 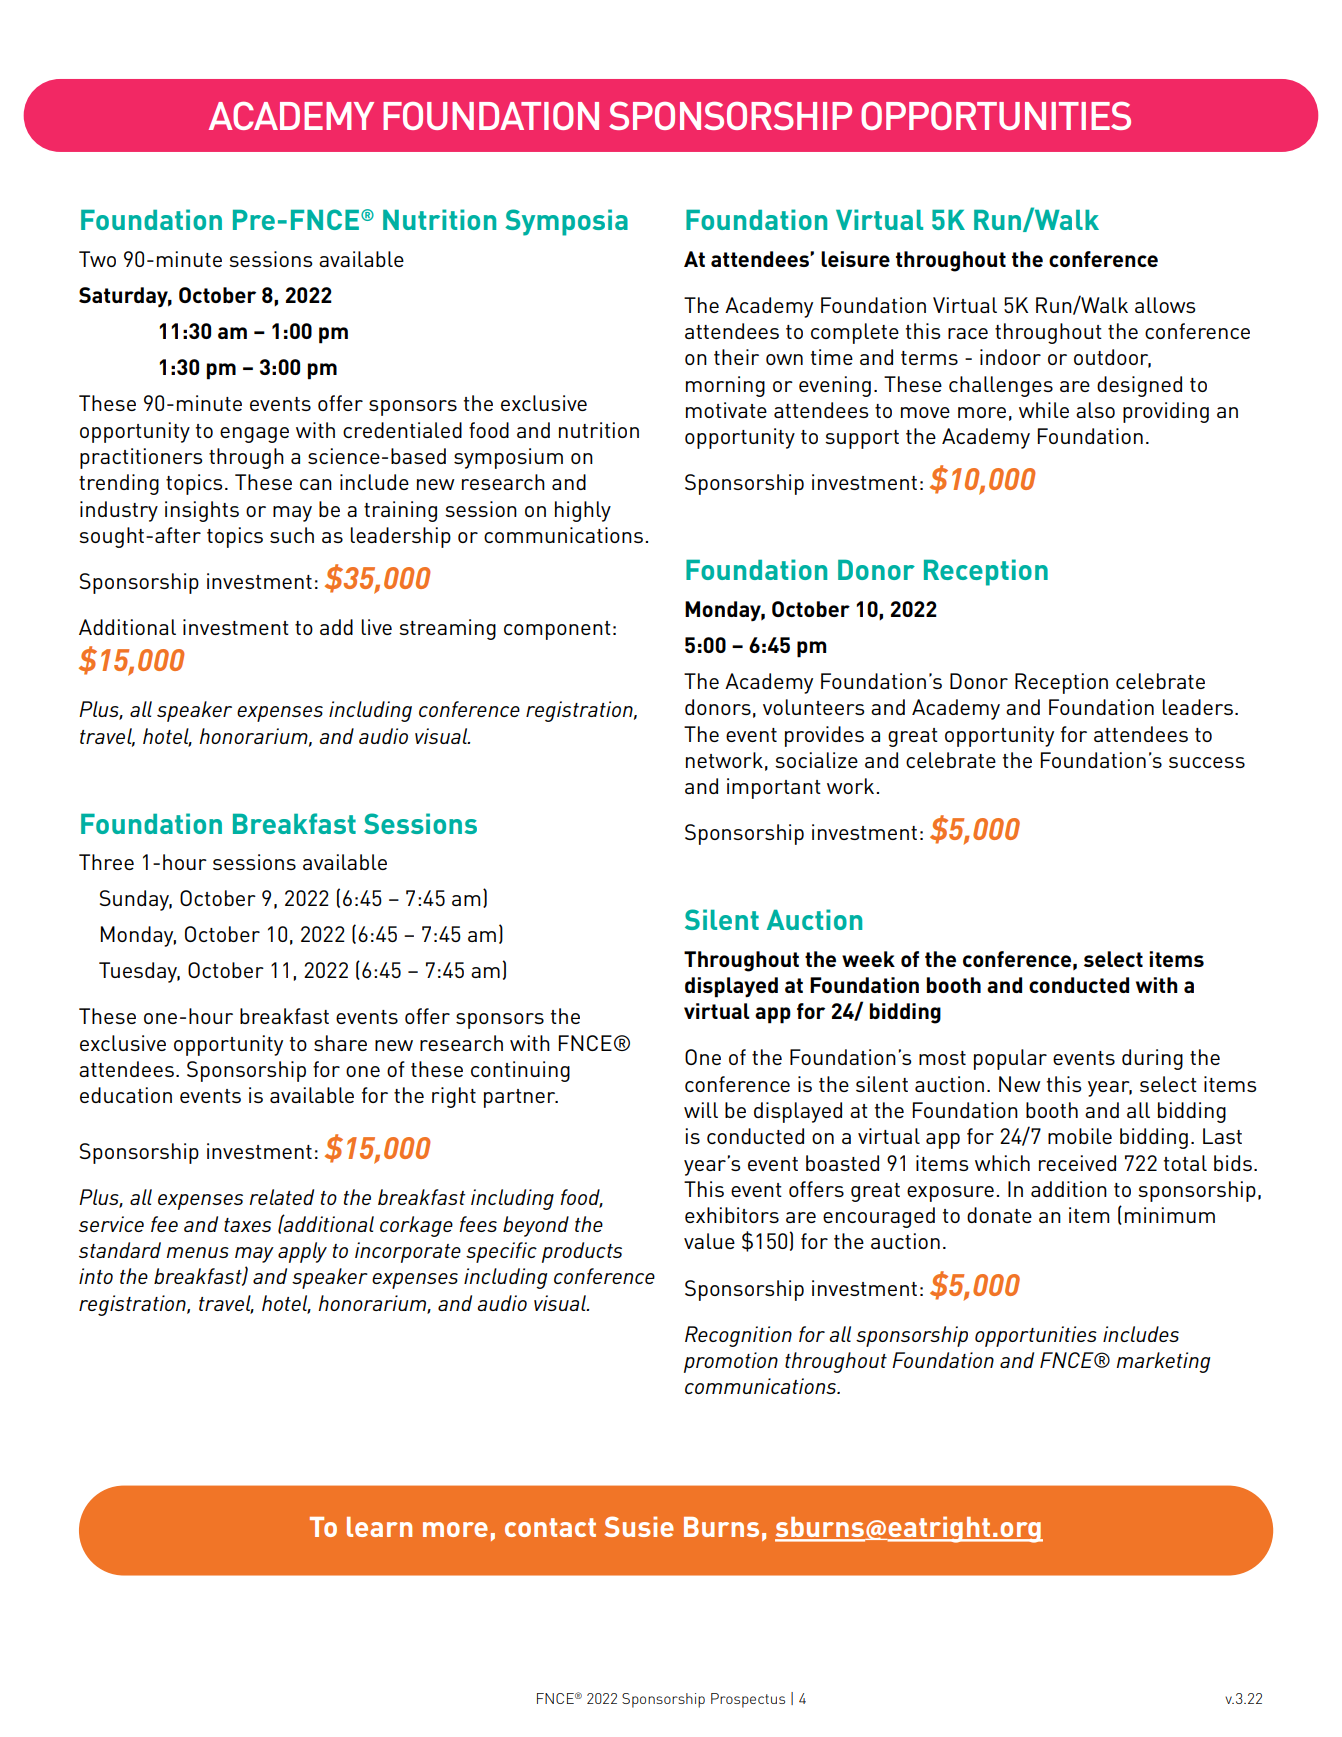 I want to click on allows, so click(x=1165, y=305).
